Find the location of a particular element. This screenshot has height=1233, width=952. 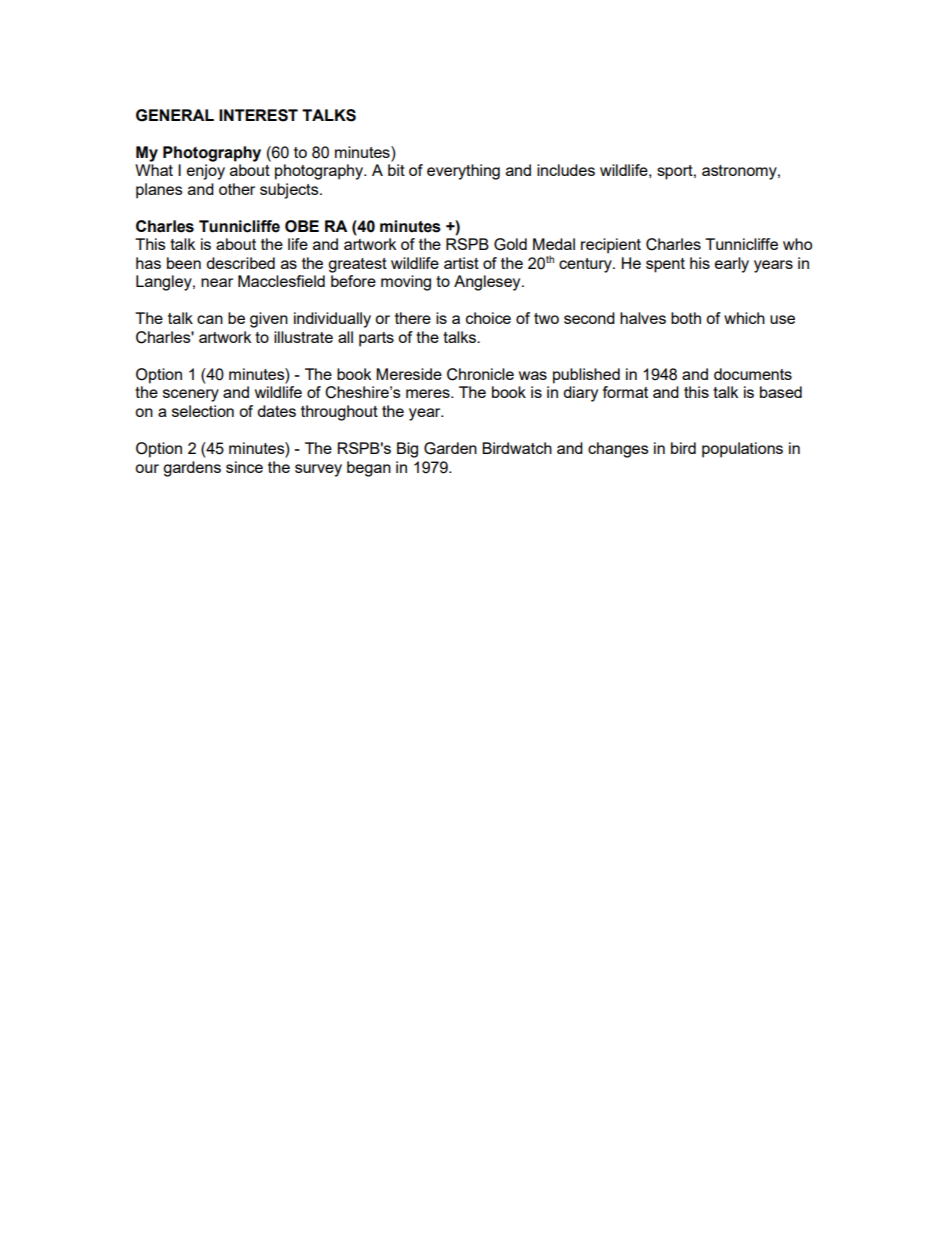

documents is located at coordinates (753, 374).
